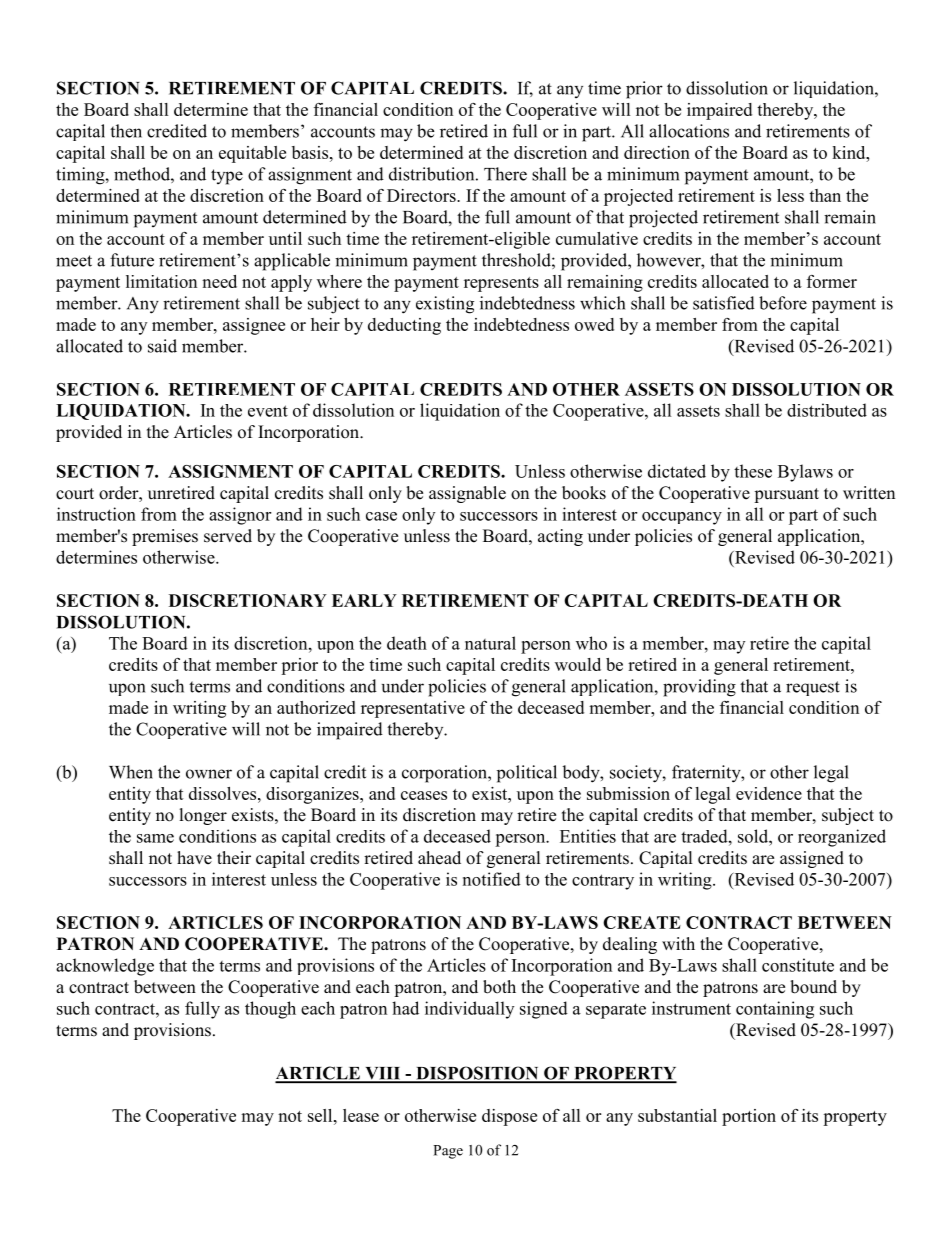  Describe the element at coordinates (490, 643) in the document. I see `natural` at that location.
